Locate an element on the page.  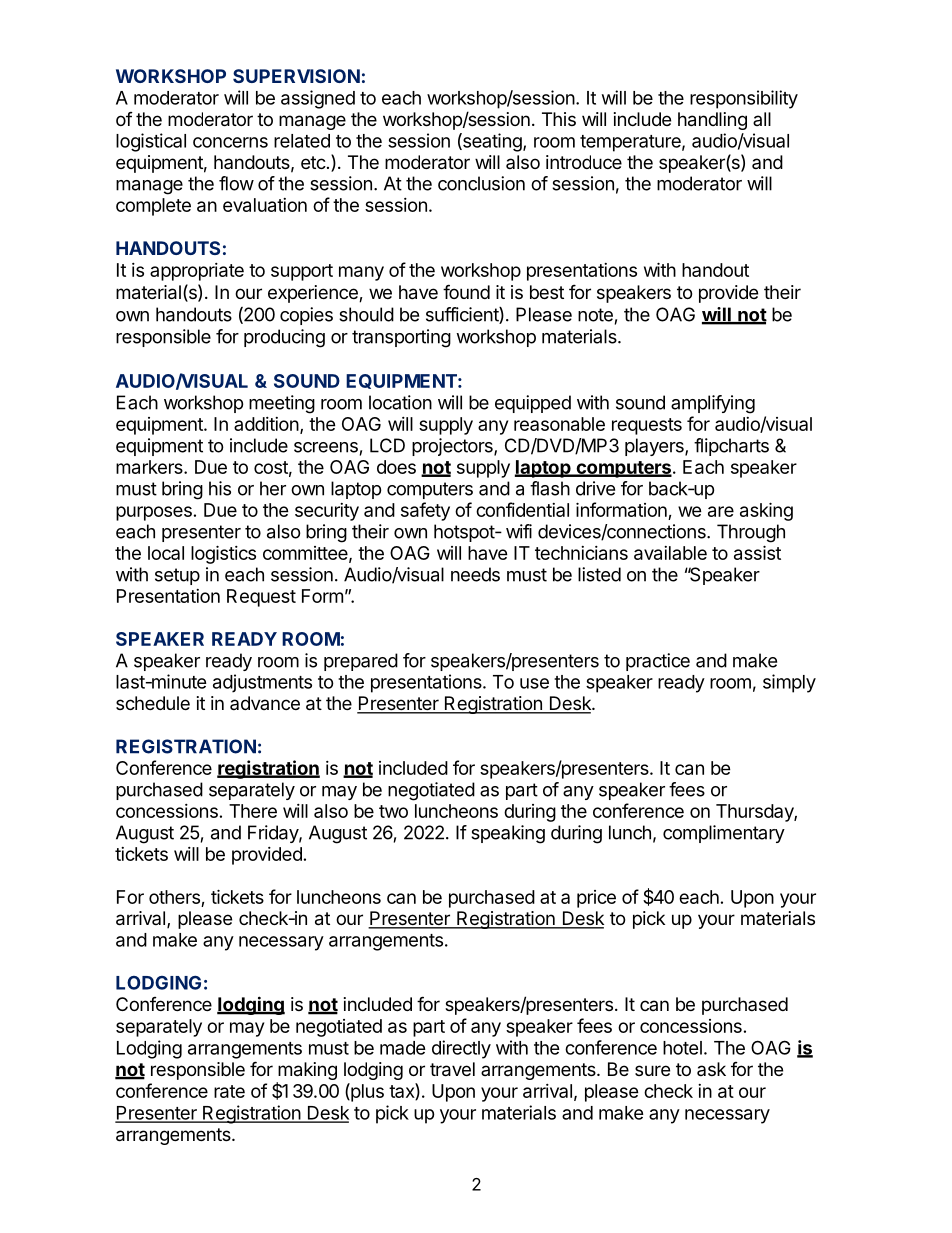
logistics is located at coordinates (223, 554).
